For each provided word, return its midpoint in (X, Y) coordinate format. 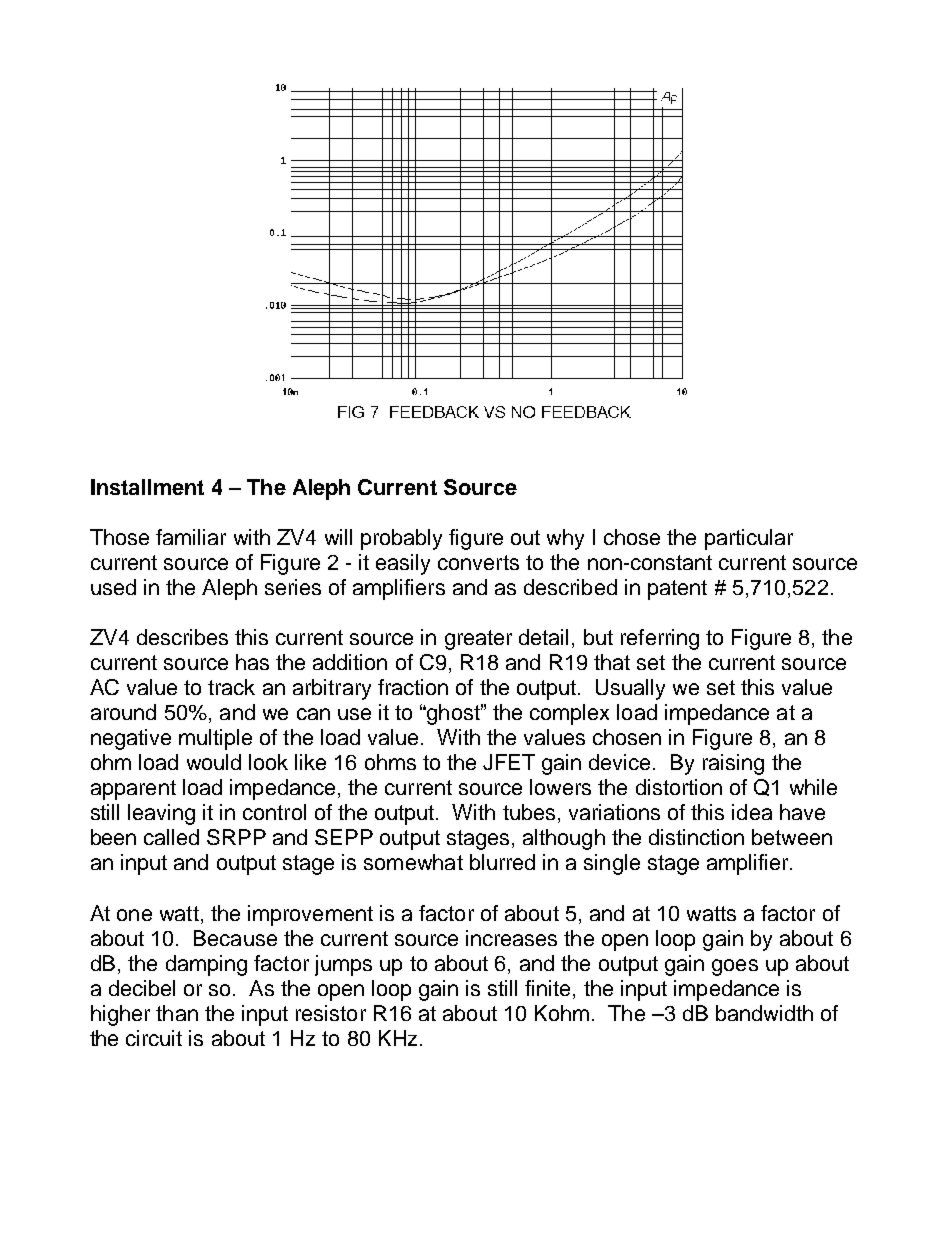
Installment (147, 487)
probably (401, 539)
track (231, 687)
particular (749, 539)
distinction (696, 837)
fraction (413, 687)
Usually (630, 689)
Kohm (562, 1013)
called (171, 837)
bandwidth (764, 1013)
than (177, 1013)
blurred (502, 862)
